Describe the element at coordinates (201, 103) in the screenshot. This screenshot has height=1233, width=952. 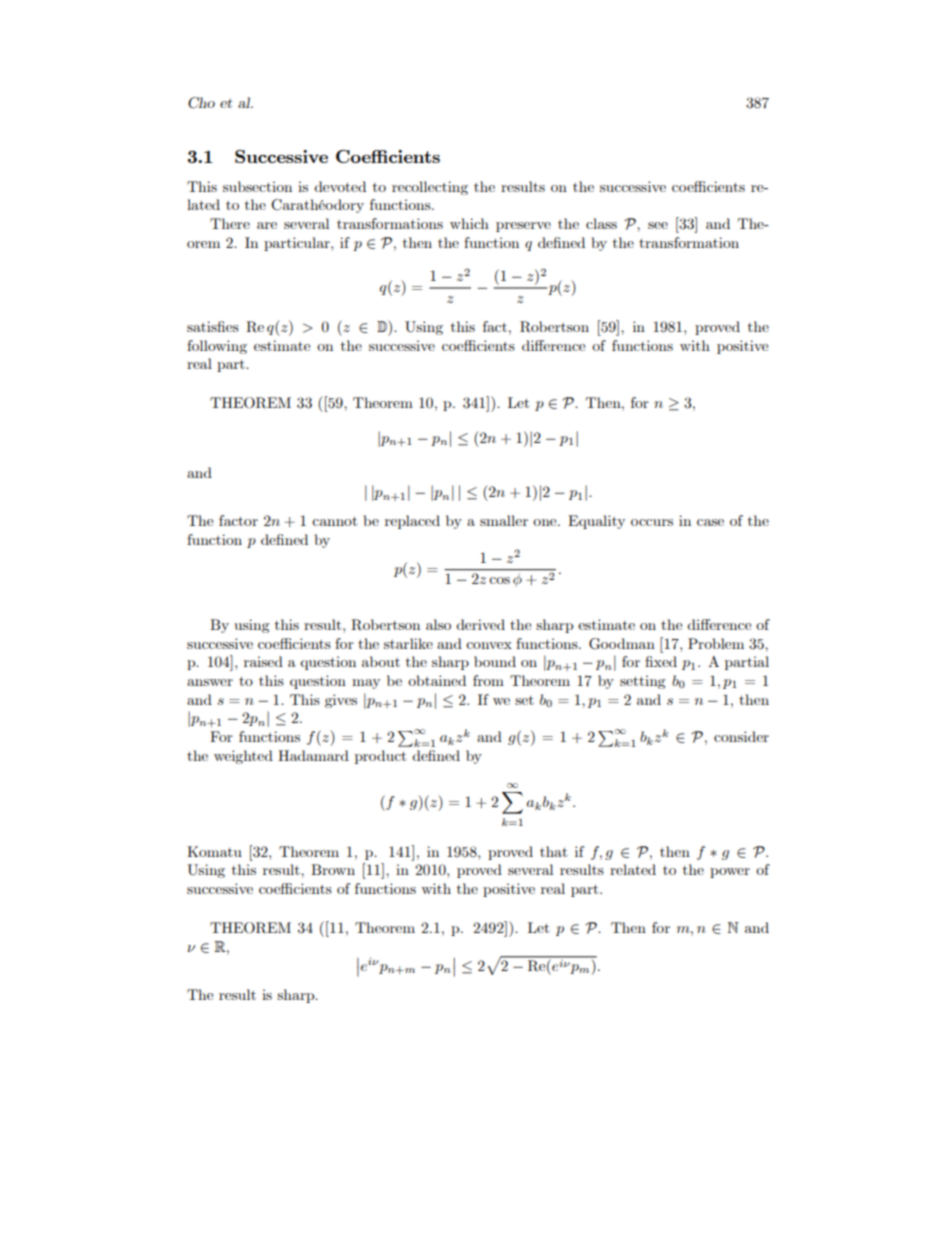
I see `Cho` at that location.
